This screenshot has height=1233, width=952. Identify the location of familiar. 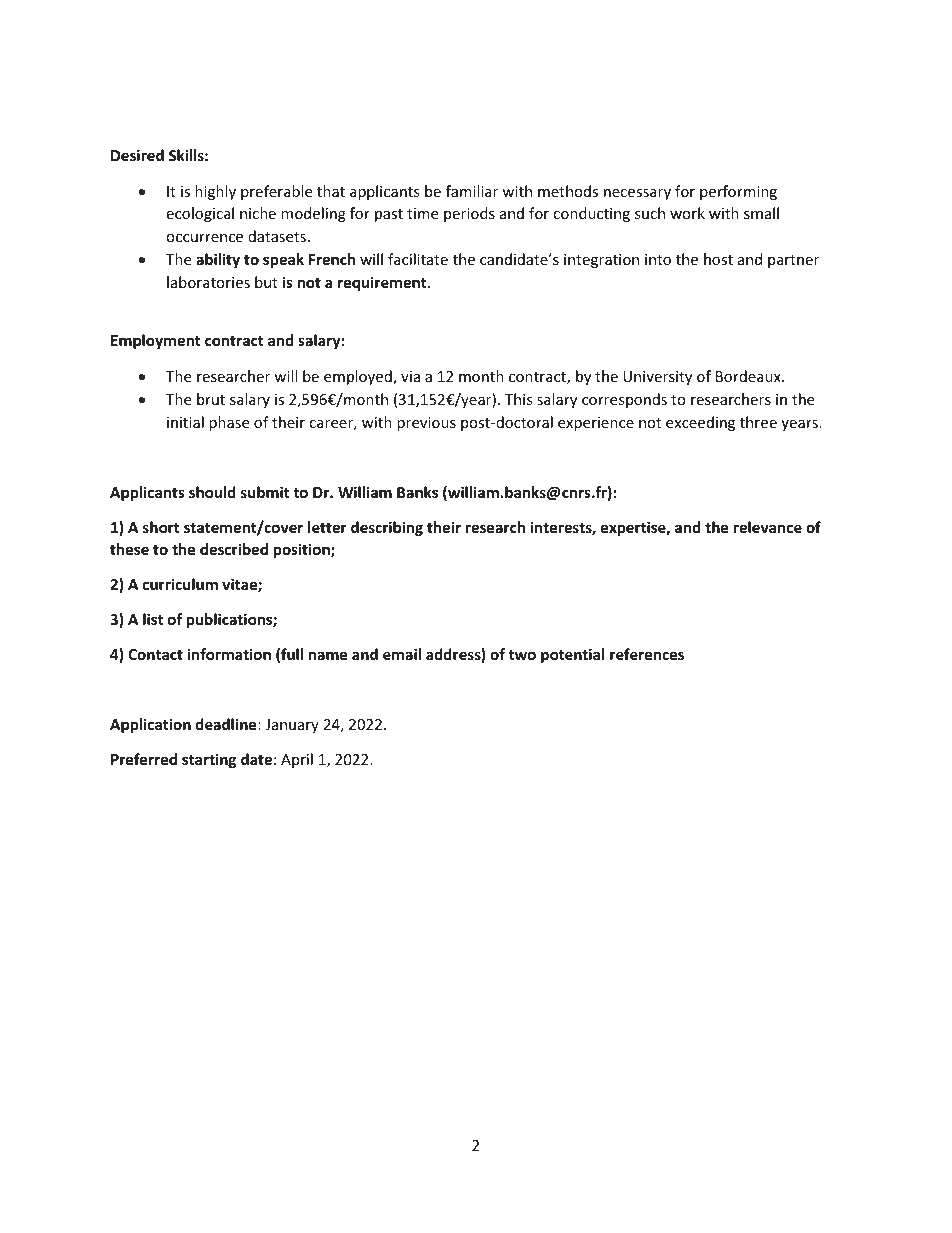
(472, 191).
